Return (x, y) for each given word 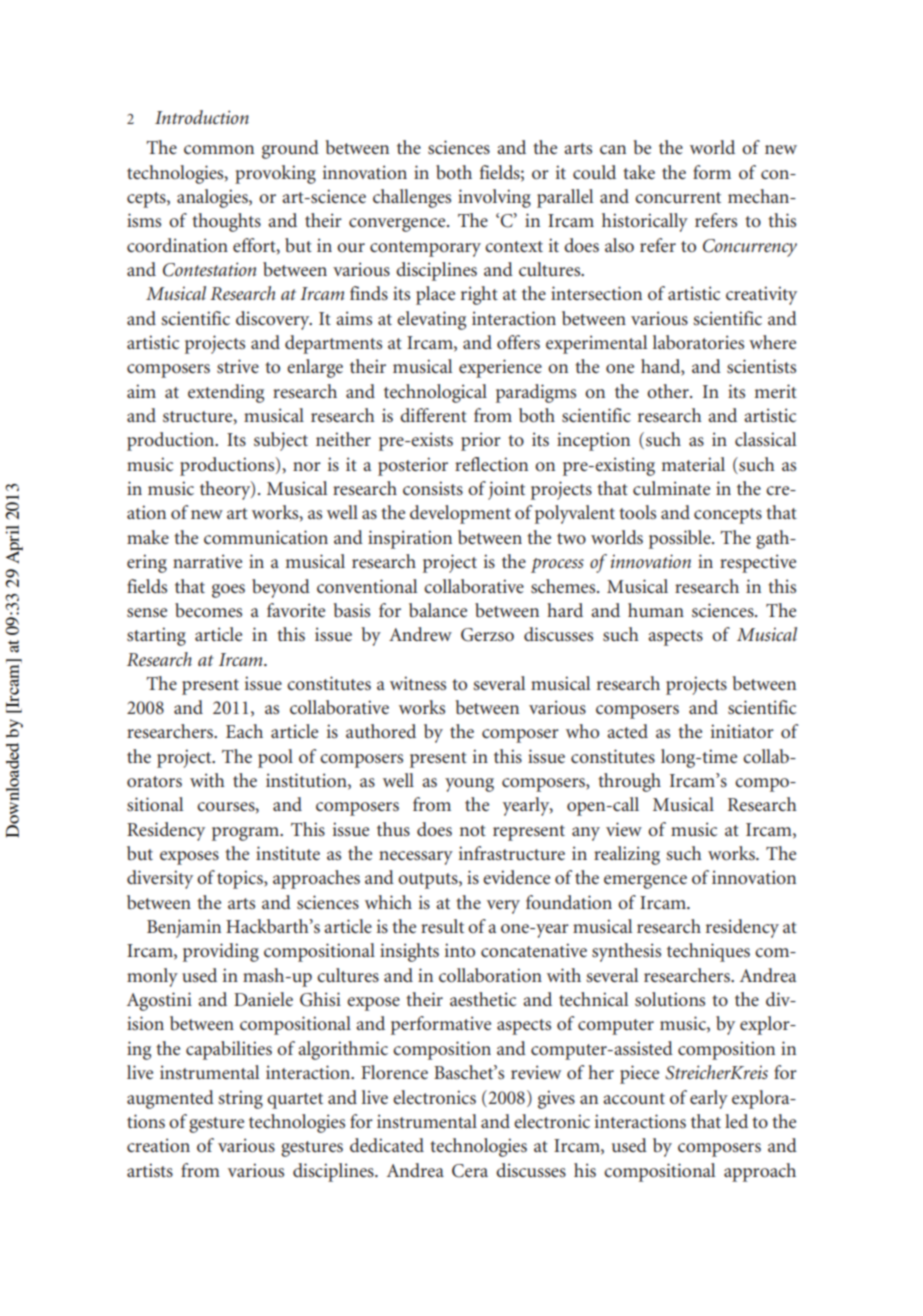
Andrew (420, 634)
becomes (208, 610)
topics (241, 879)
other (669, 391)
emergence (645, 882)
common (219, 149)
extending (226, 393)
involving (494, 198)
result (442, 926)
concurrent (678, 197)
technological (435, 393)
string (240, 1099)
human (656, 610)
